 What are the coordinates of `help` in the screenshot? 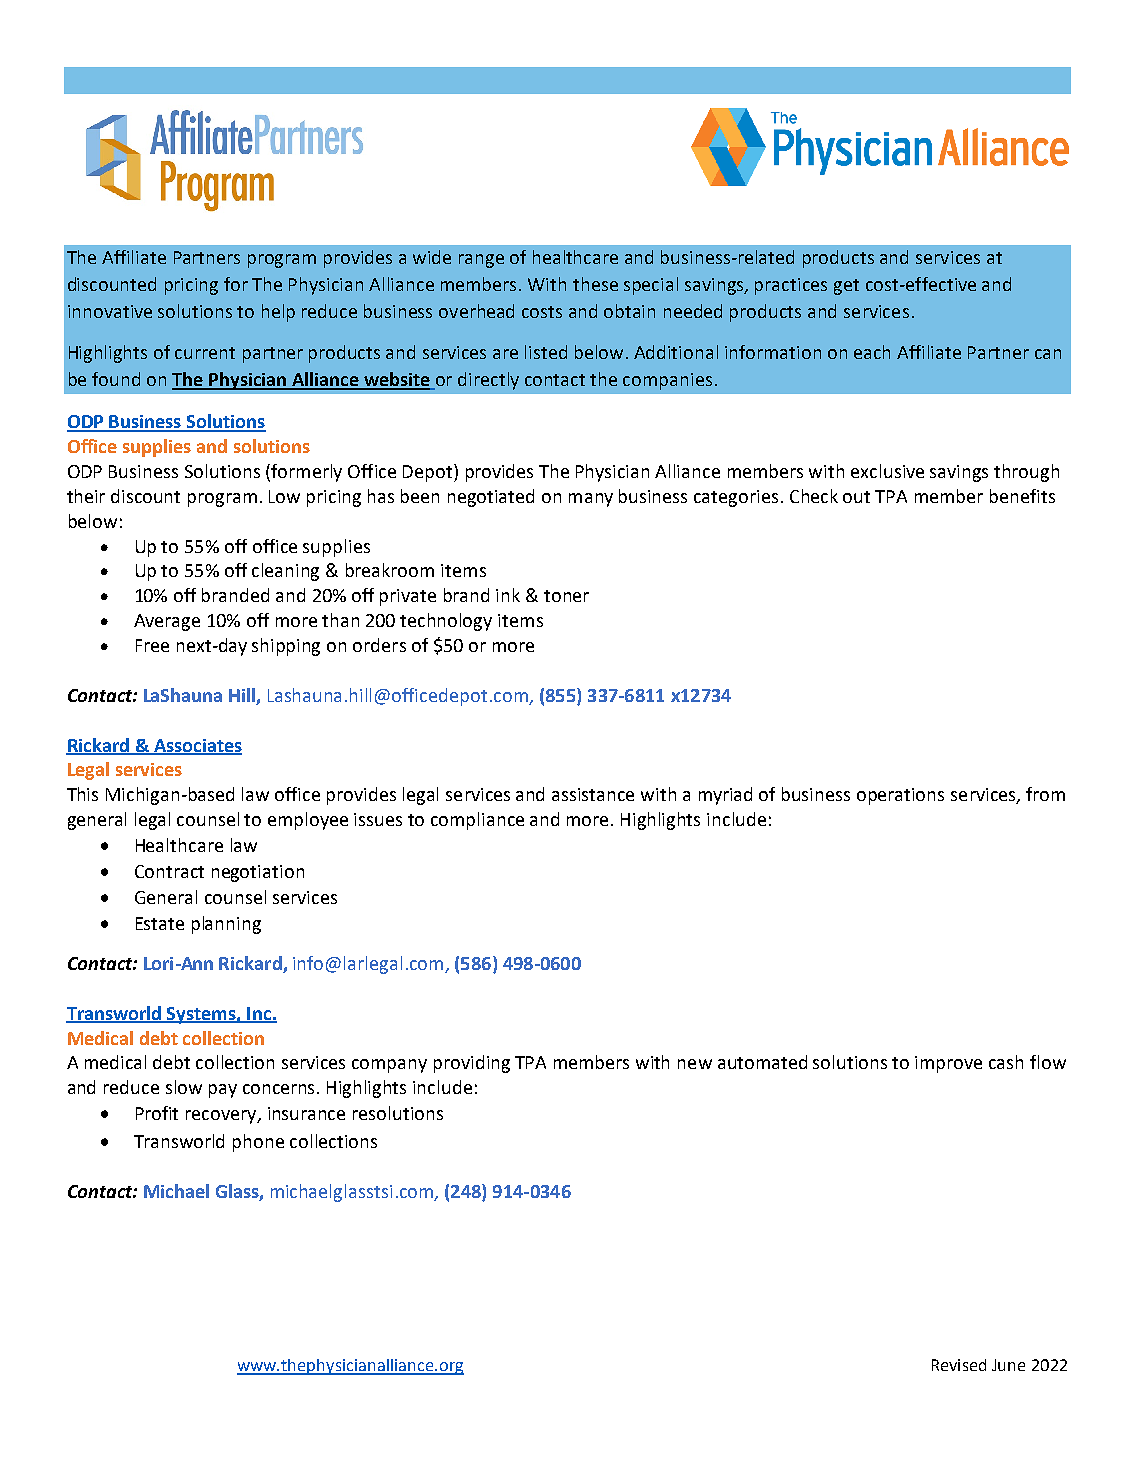 It's located at (278, 313).
